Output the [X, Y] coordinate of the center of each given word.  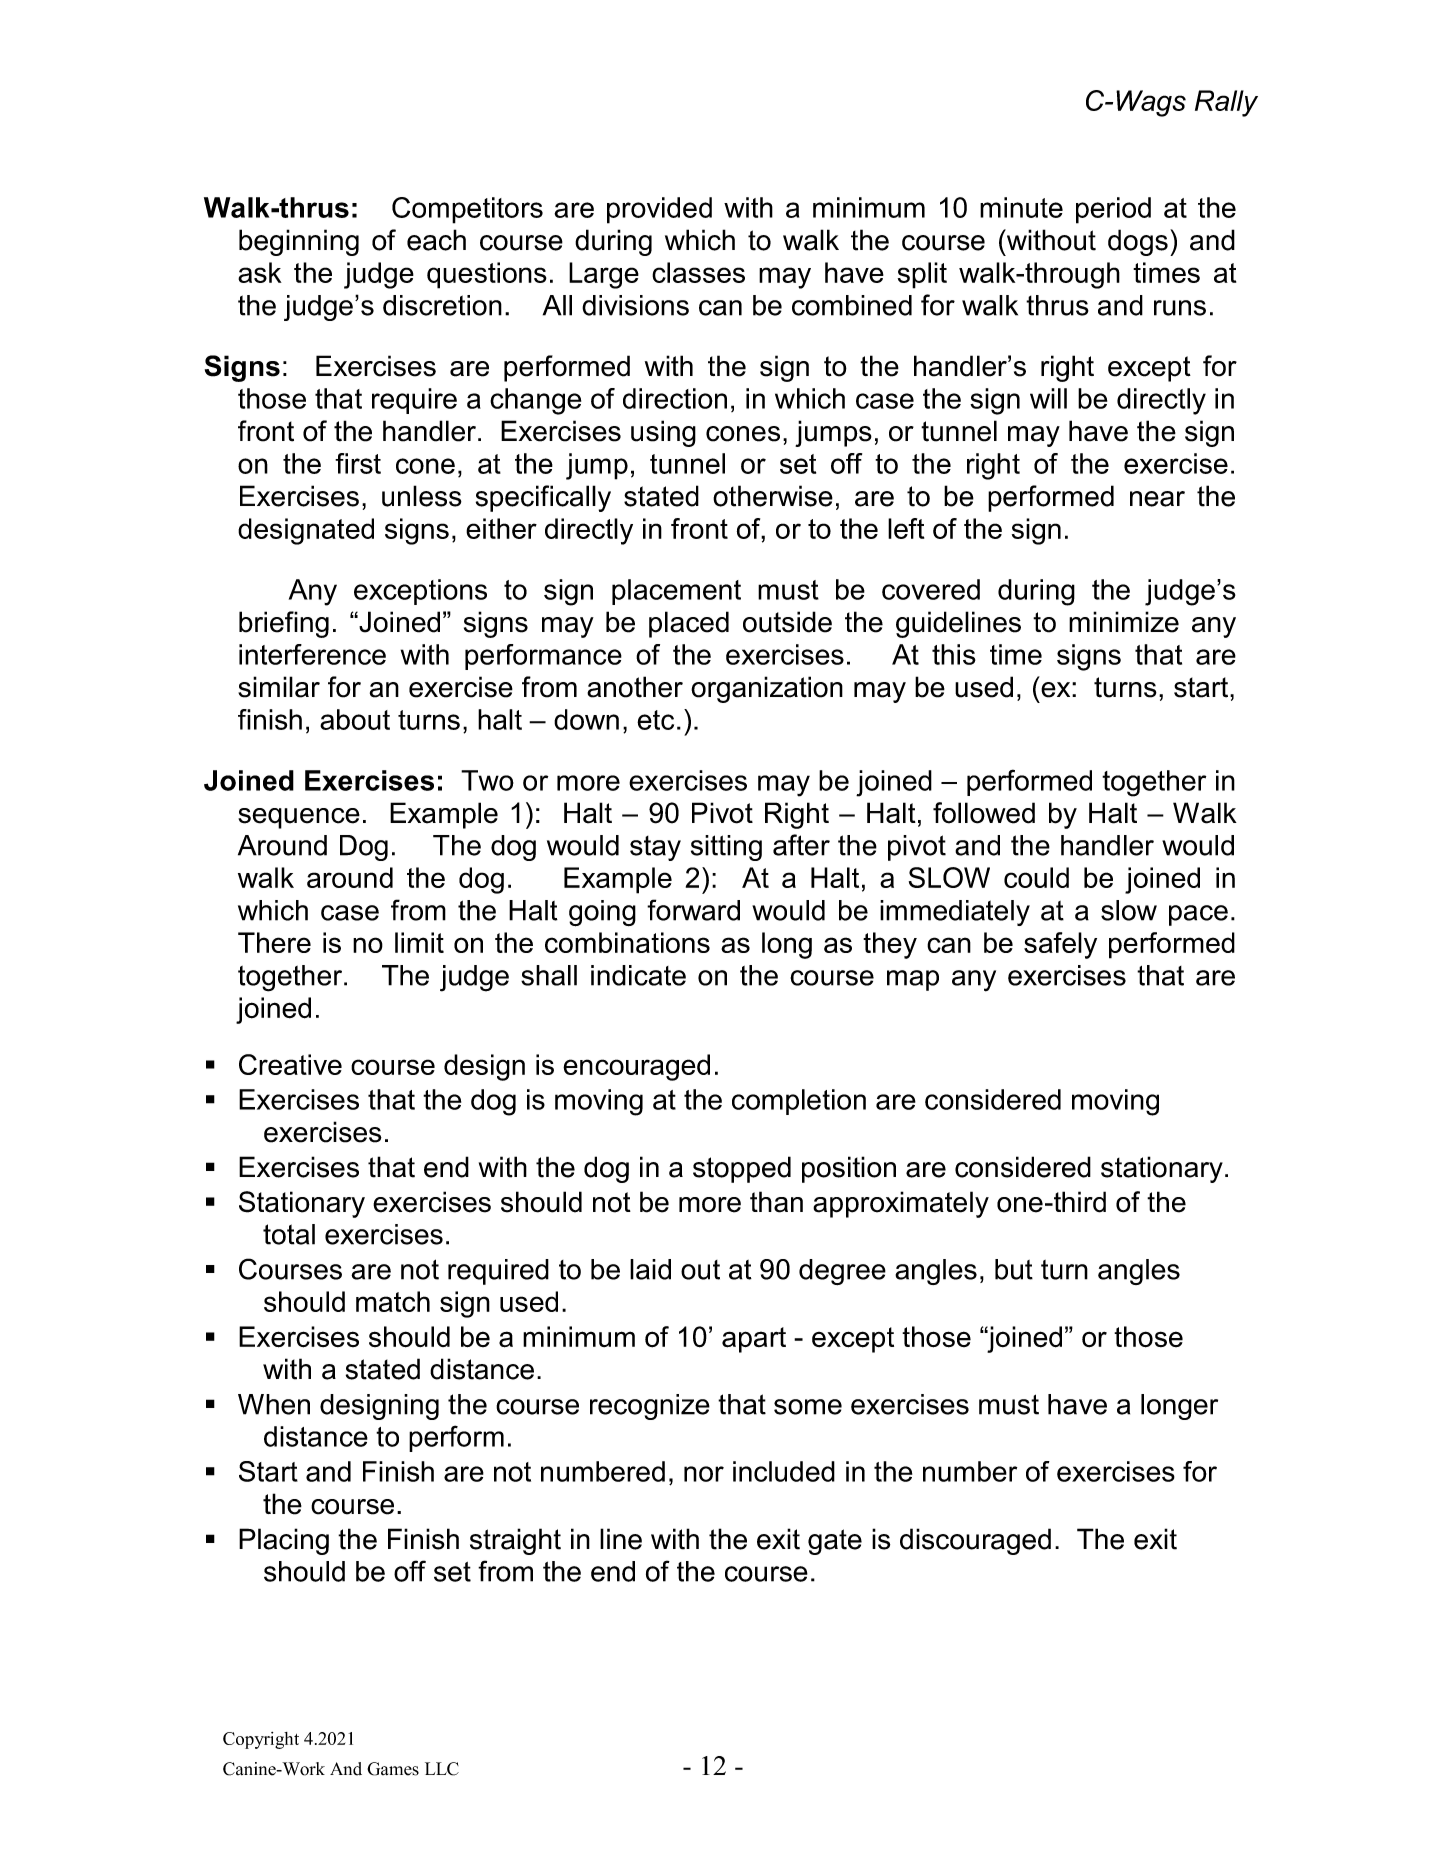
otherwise [773, 496]
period [1113, 210]
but [1014, 1269]
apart [754, 1340]
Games [393, 1769]
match [393, 1301]
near [1157, 499]
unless [422, 496]
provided [659, 210]
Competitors [467, 210]
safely [1060, 945]
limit [419, 942]
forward [693, 910]
